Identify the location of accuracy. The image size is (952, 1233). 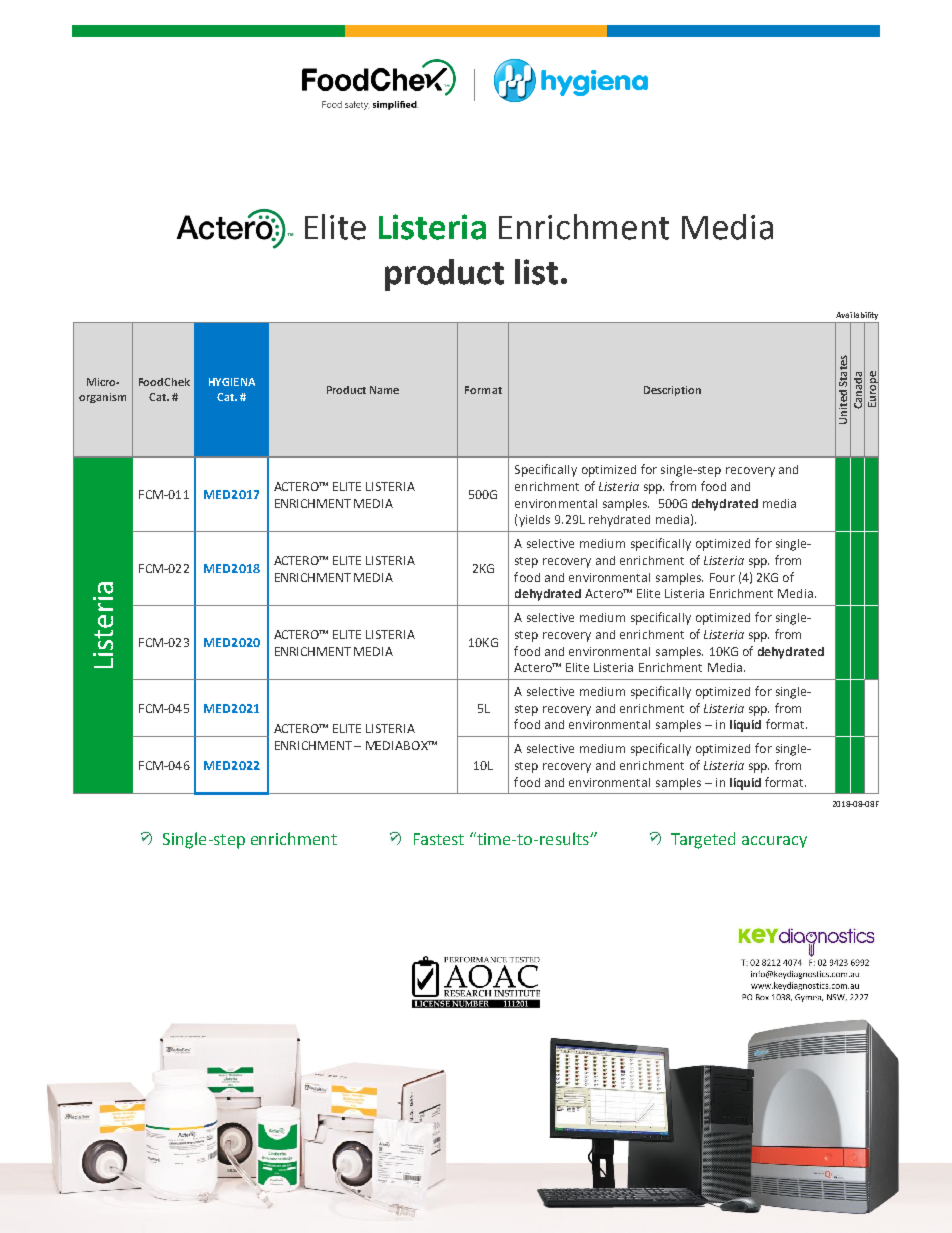
(774, 842).
